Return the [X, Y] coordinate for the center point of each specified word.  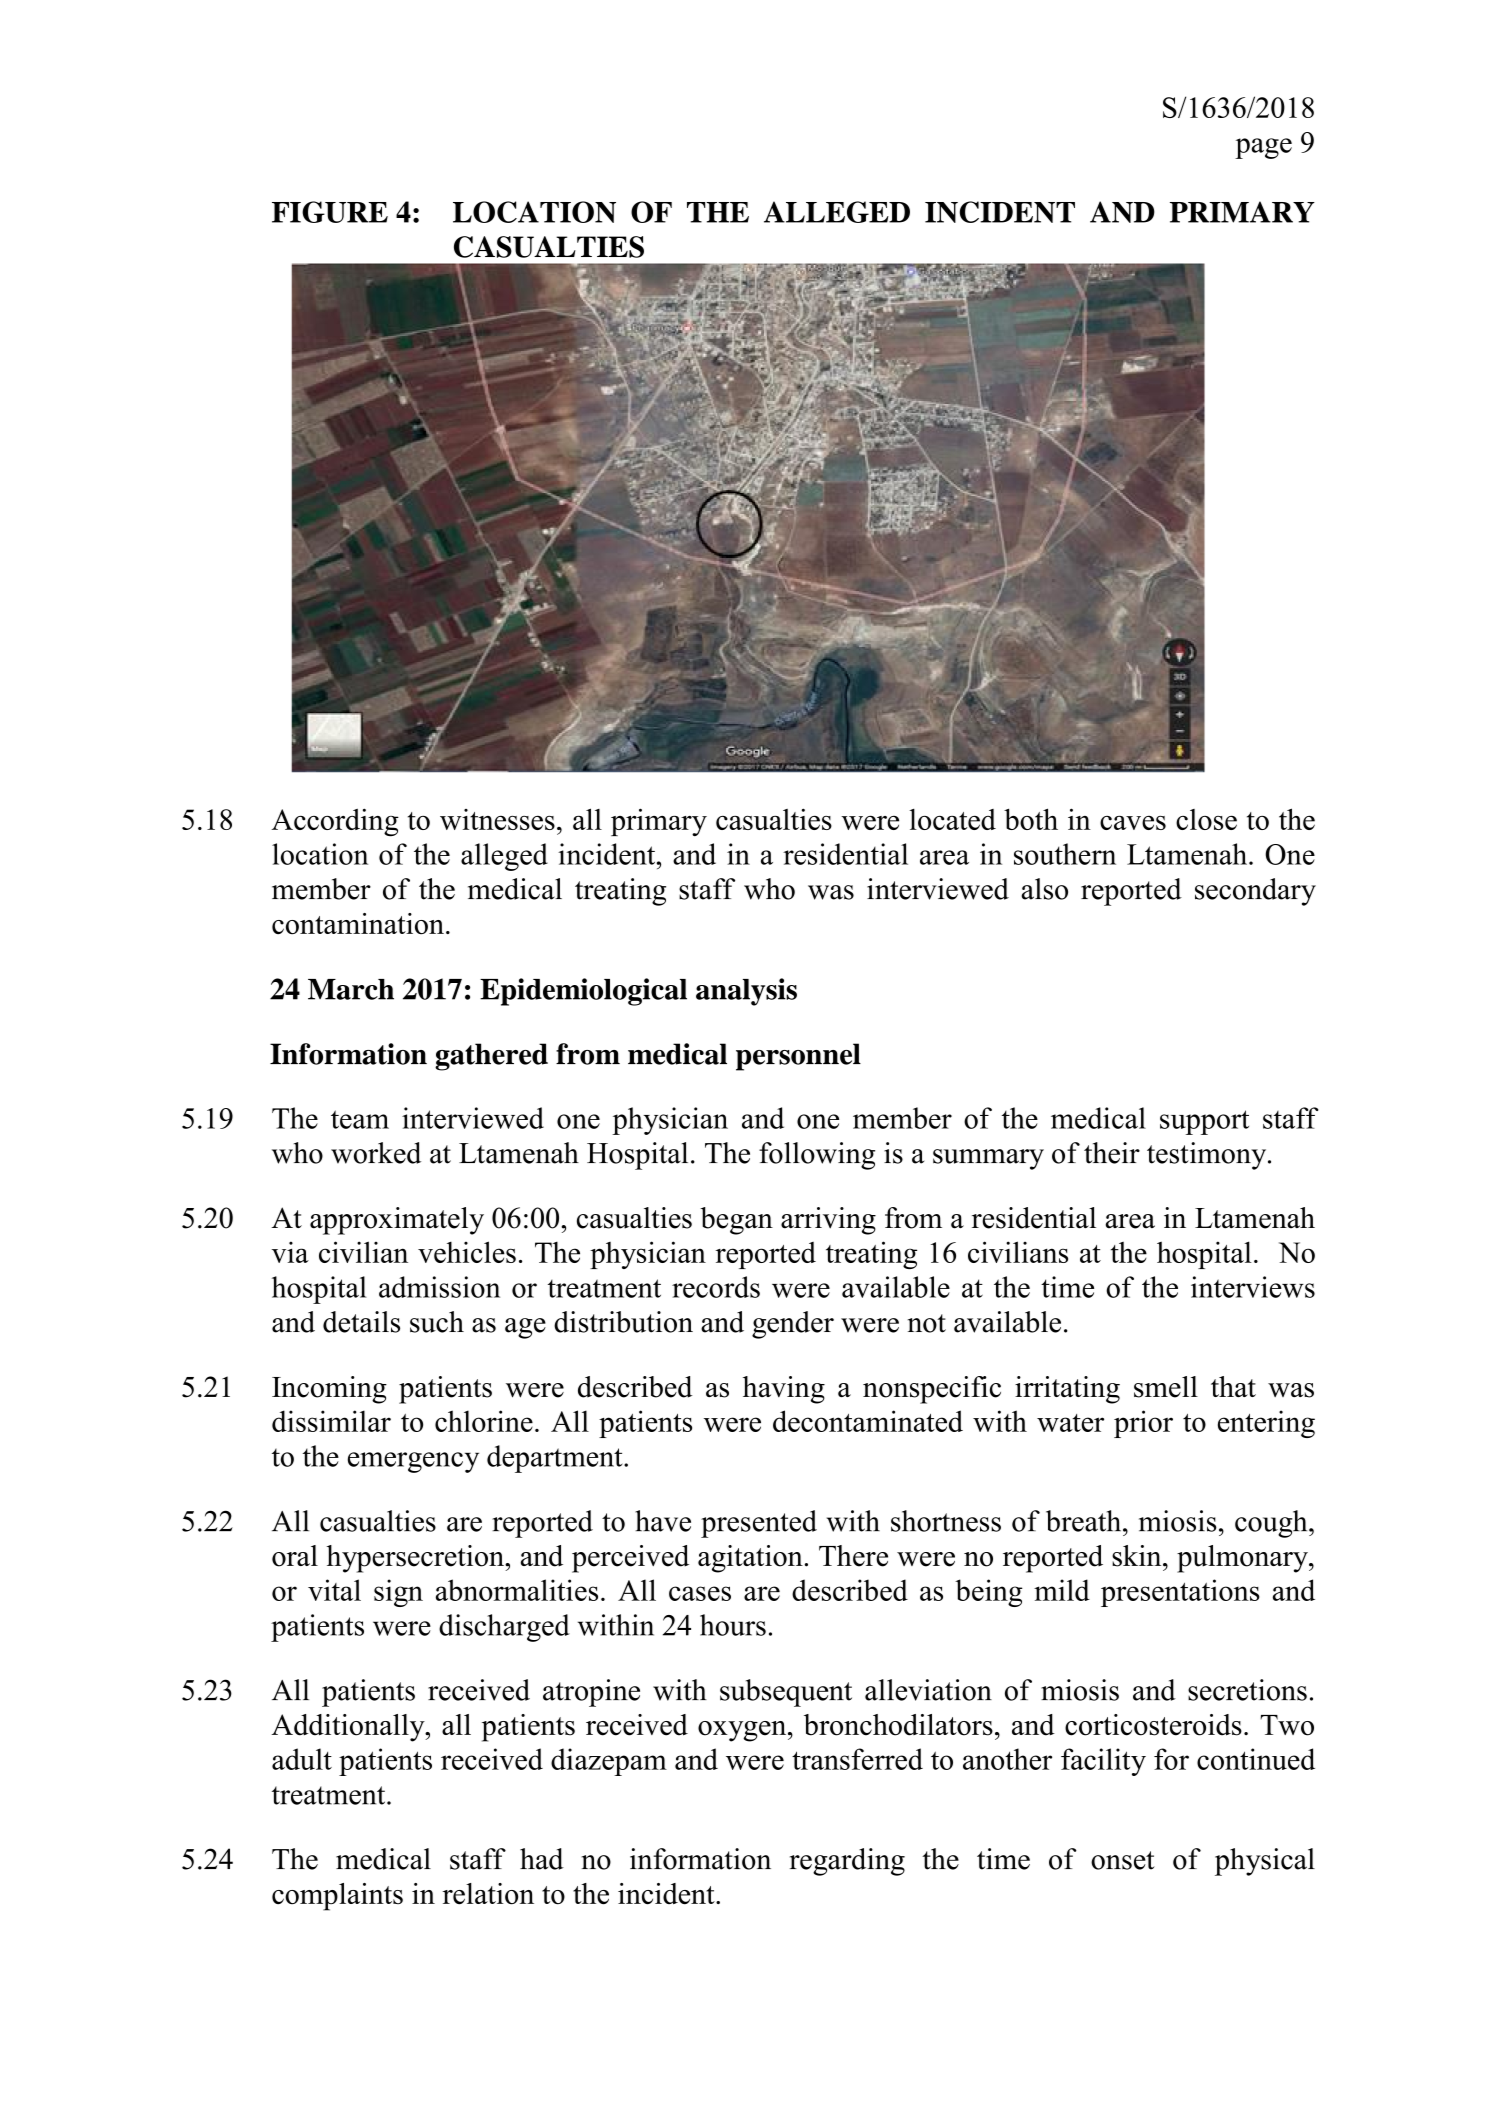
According [335, 822]
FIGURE [330, 212]
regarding [847, 1862]
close [1206, 819]
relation [488, 1894]
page [1263, 148]
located [953, 819]
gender [793, 1325]
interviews [1253, 1287]
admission [439, 1287]
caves [1133, 823]
